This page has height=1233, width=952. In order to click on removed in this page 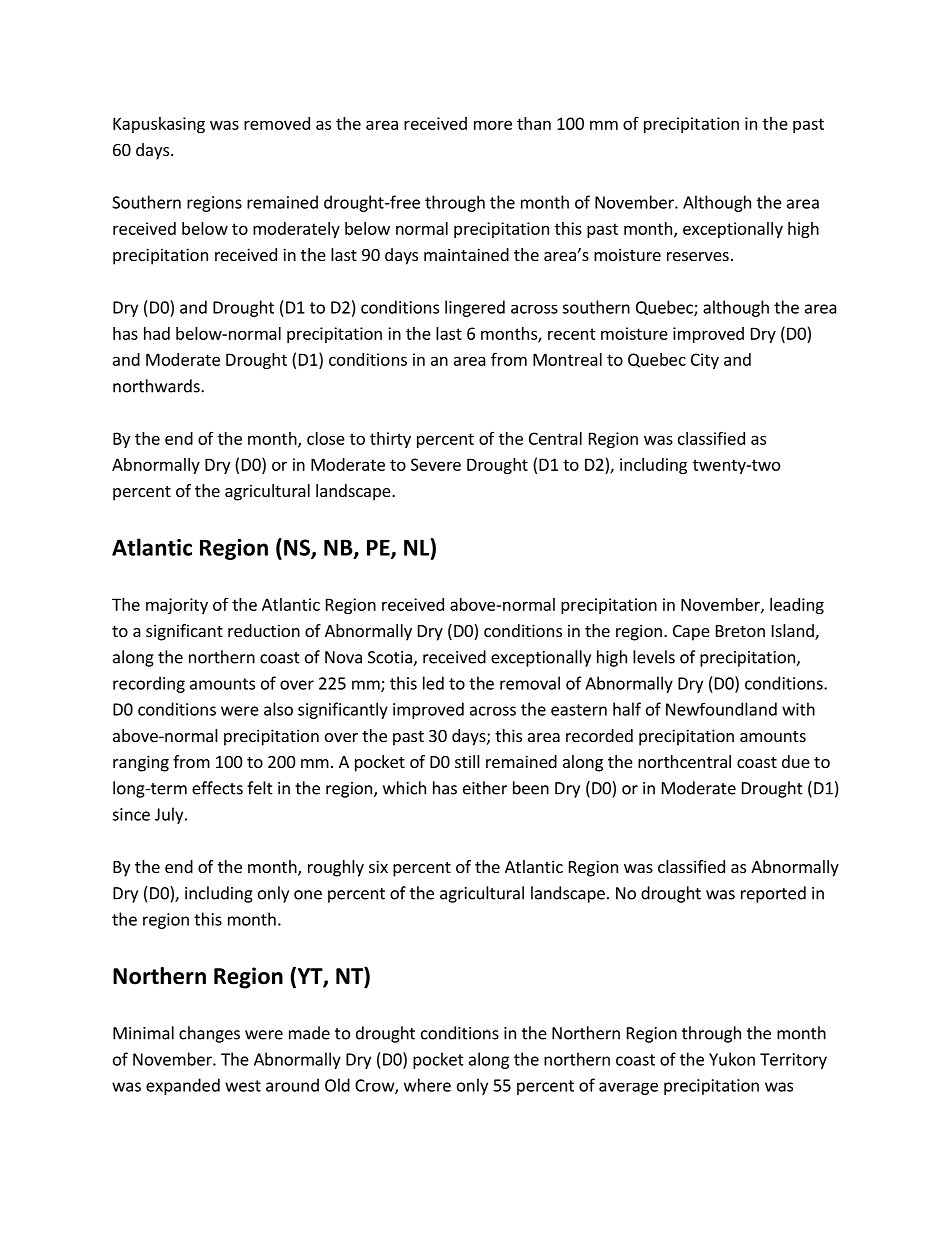, I will do `click(277, 123)`.
